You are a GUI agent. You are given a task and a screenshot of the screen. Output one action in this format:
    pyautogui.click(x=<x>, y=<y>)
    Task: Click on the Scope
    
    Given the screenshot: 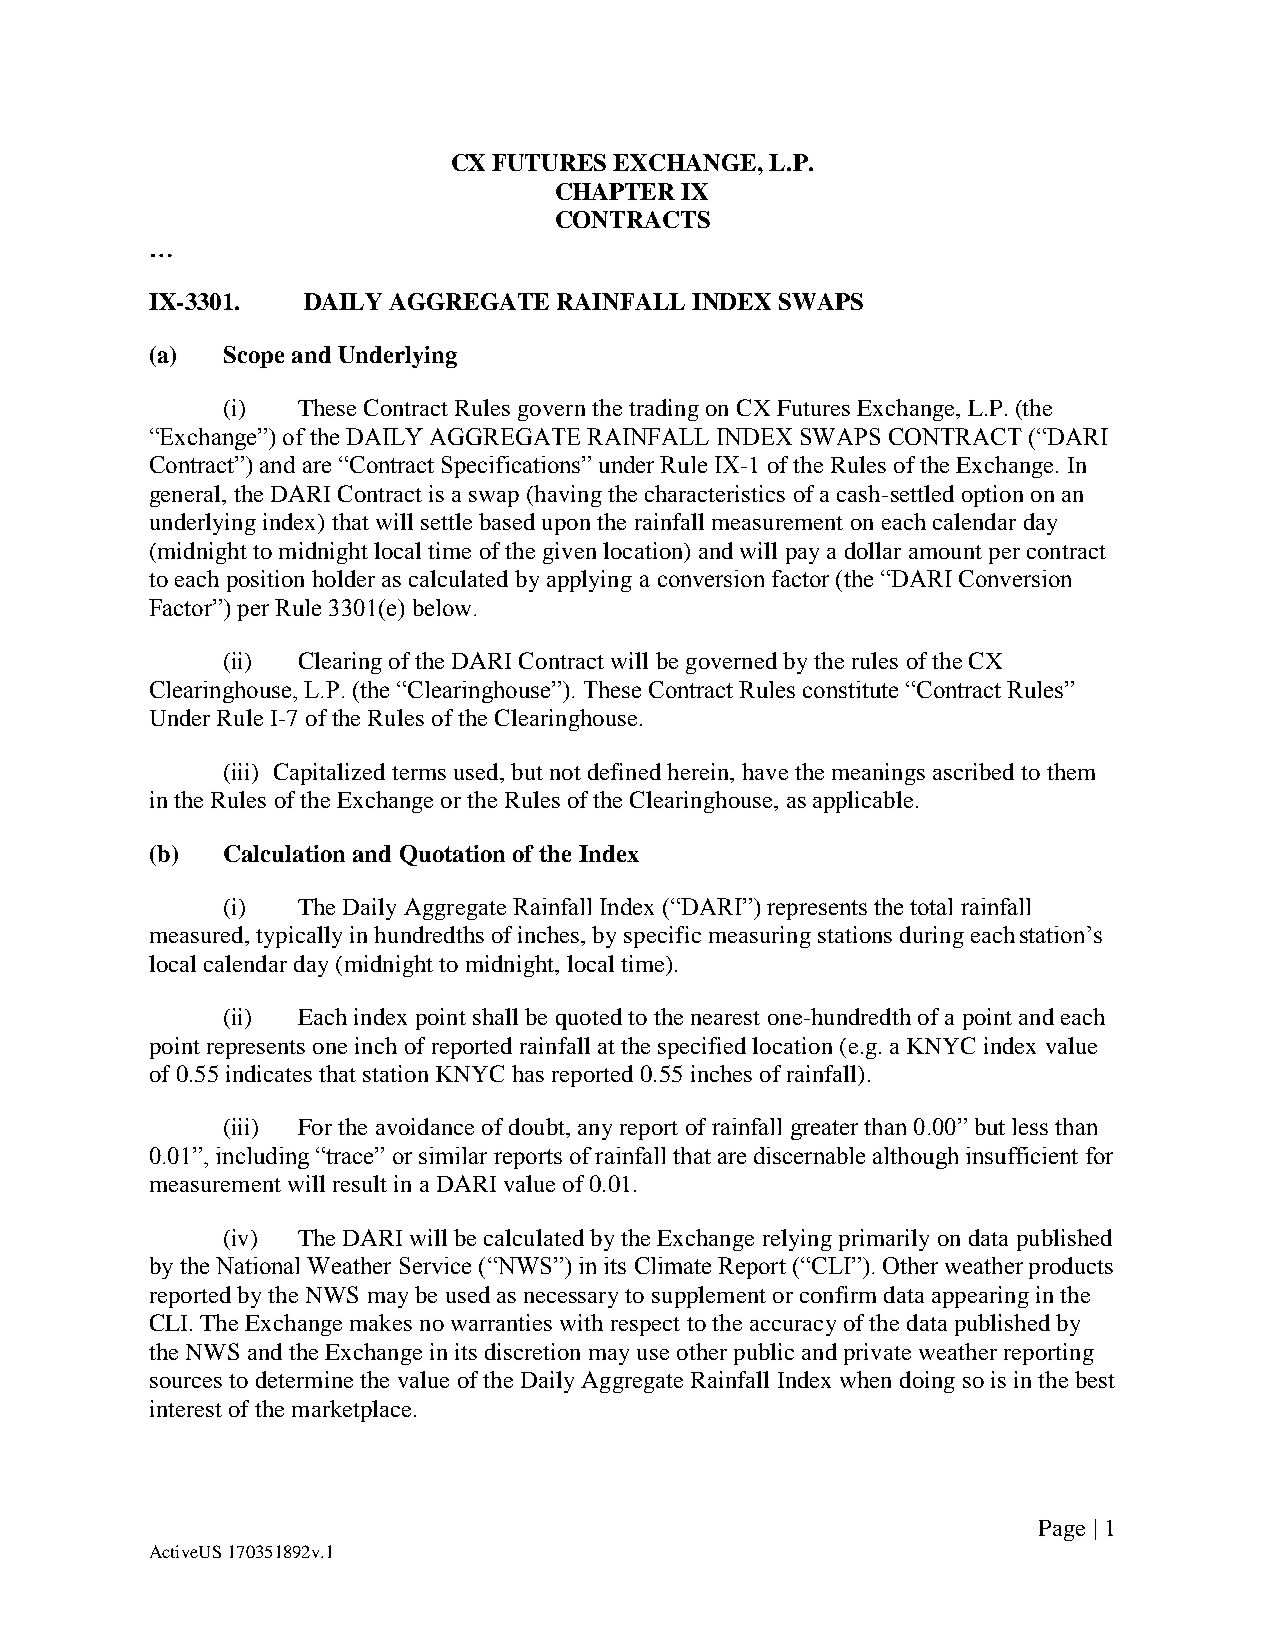 What is the action you would take?
    pyautogui.click(x=254, y=357)
